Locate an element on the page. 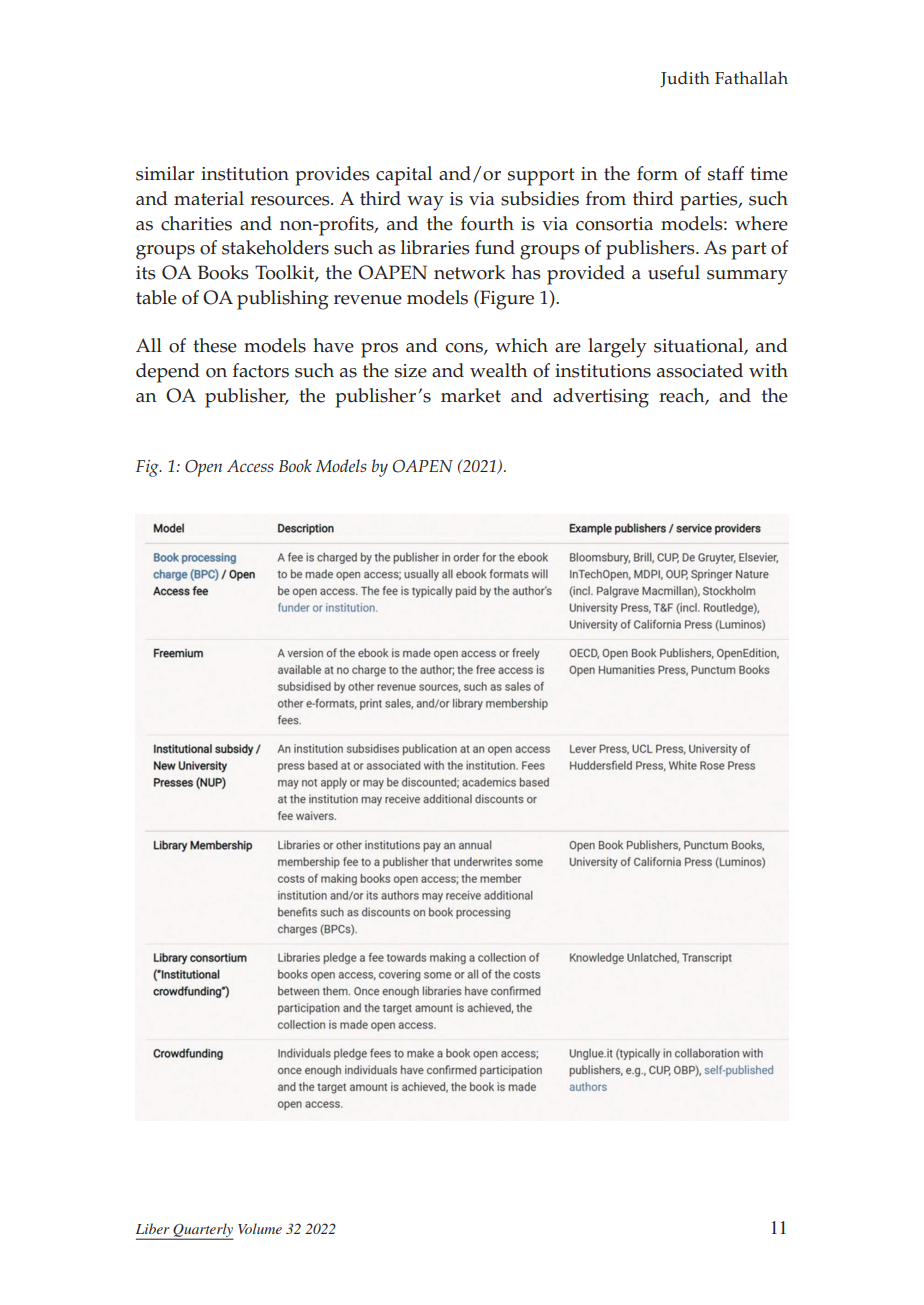 The image size is (924, 1305). Open is located at coordinates (203, 468).
